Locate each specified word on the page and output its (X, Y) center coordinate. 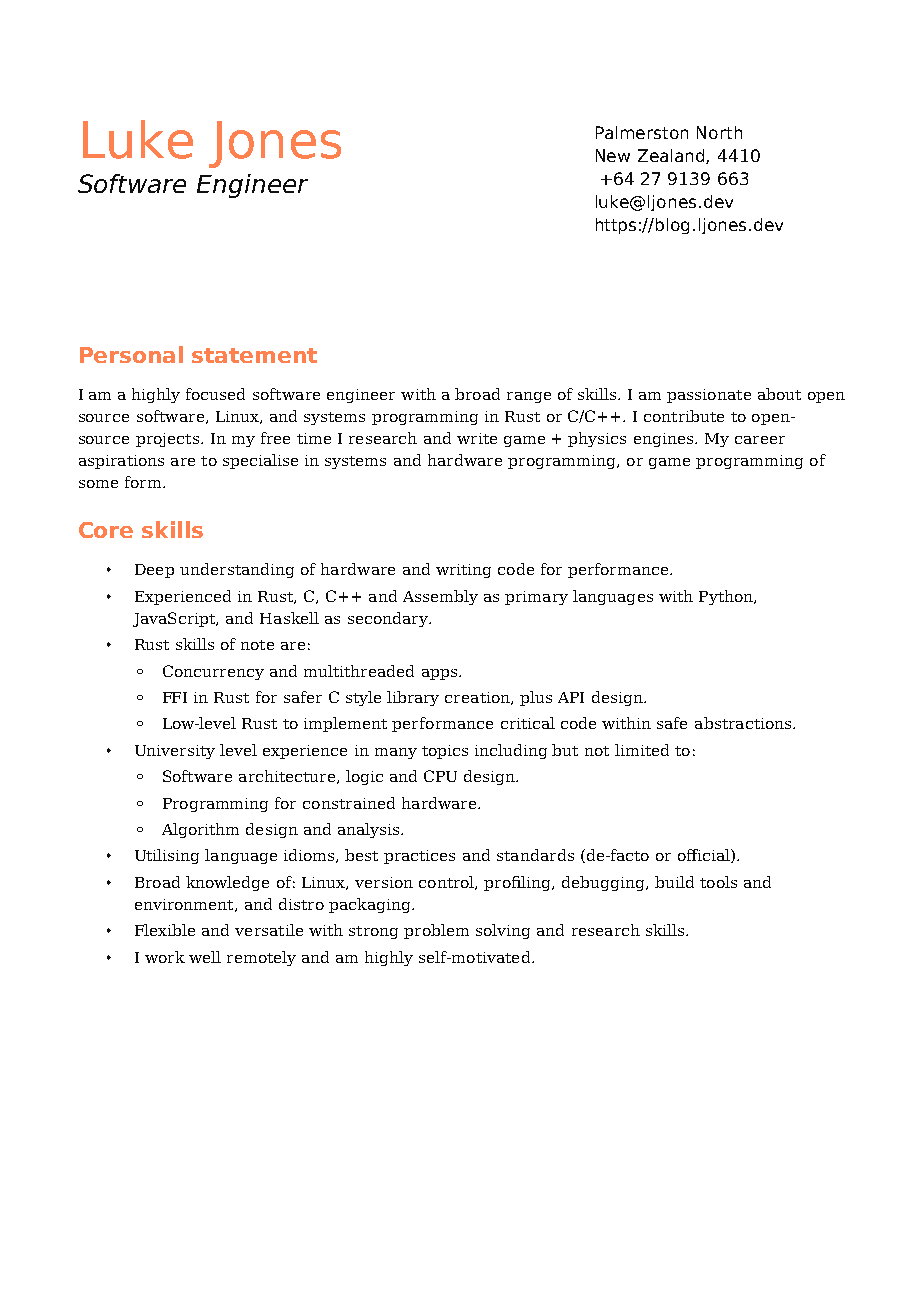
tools (718, 882)
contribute (684, 416)
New (613, 155)
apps (439, 674)
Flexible (165, 930)
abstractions (744, 723)
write (477, 438)
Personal (131, 354)
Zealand (672, 156)
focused (215, 394)
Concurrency (213, 672)
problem (436, 931)
